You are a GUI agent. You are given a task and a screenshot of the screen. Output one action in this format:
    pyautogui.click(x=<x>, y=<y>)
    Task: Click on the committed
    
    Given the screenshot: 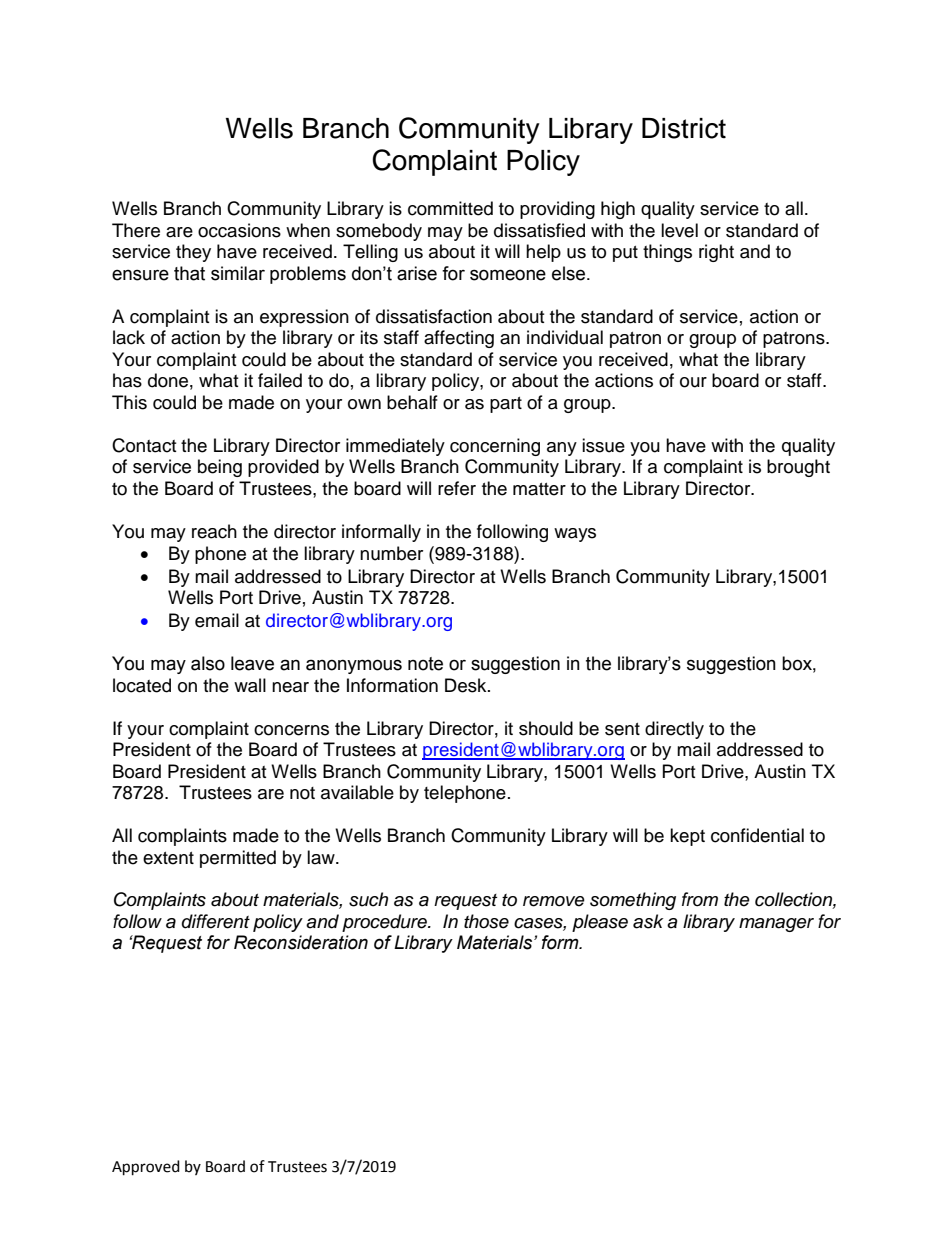 What is the action you would take?
    pyautogui.click(x=450, y=208)
